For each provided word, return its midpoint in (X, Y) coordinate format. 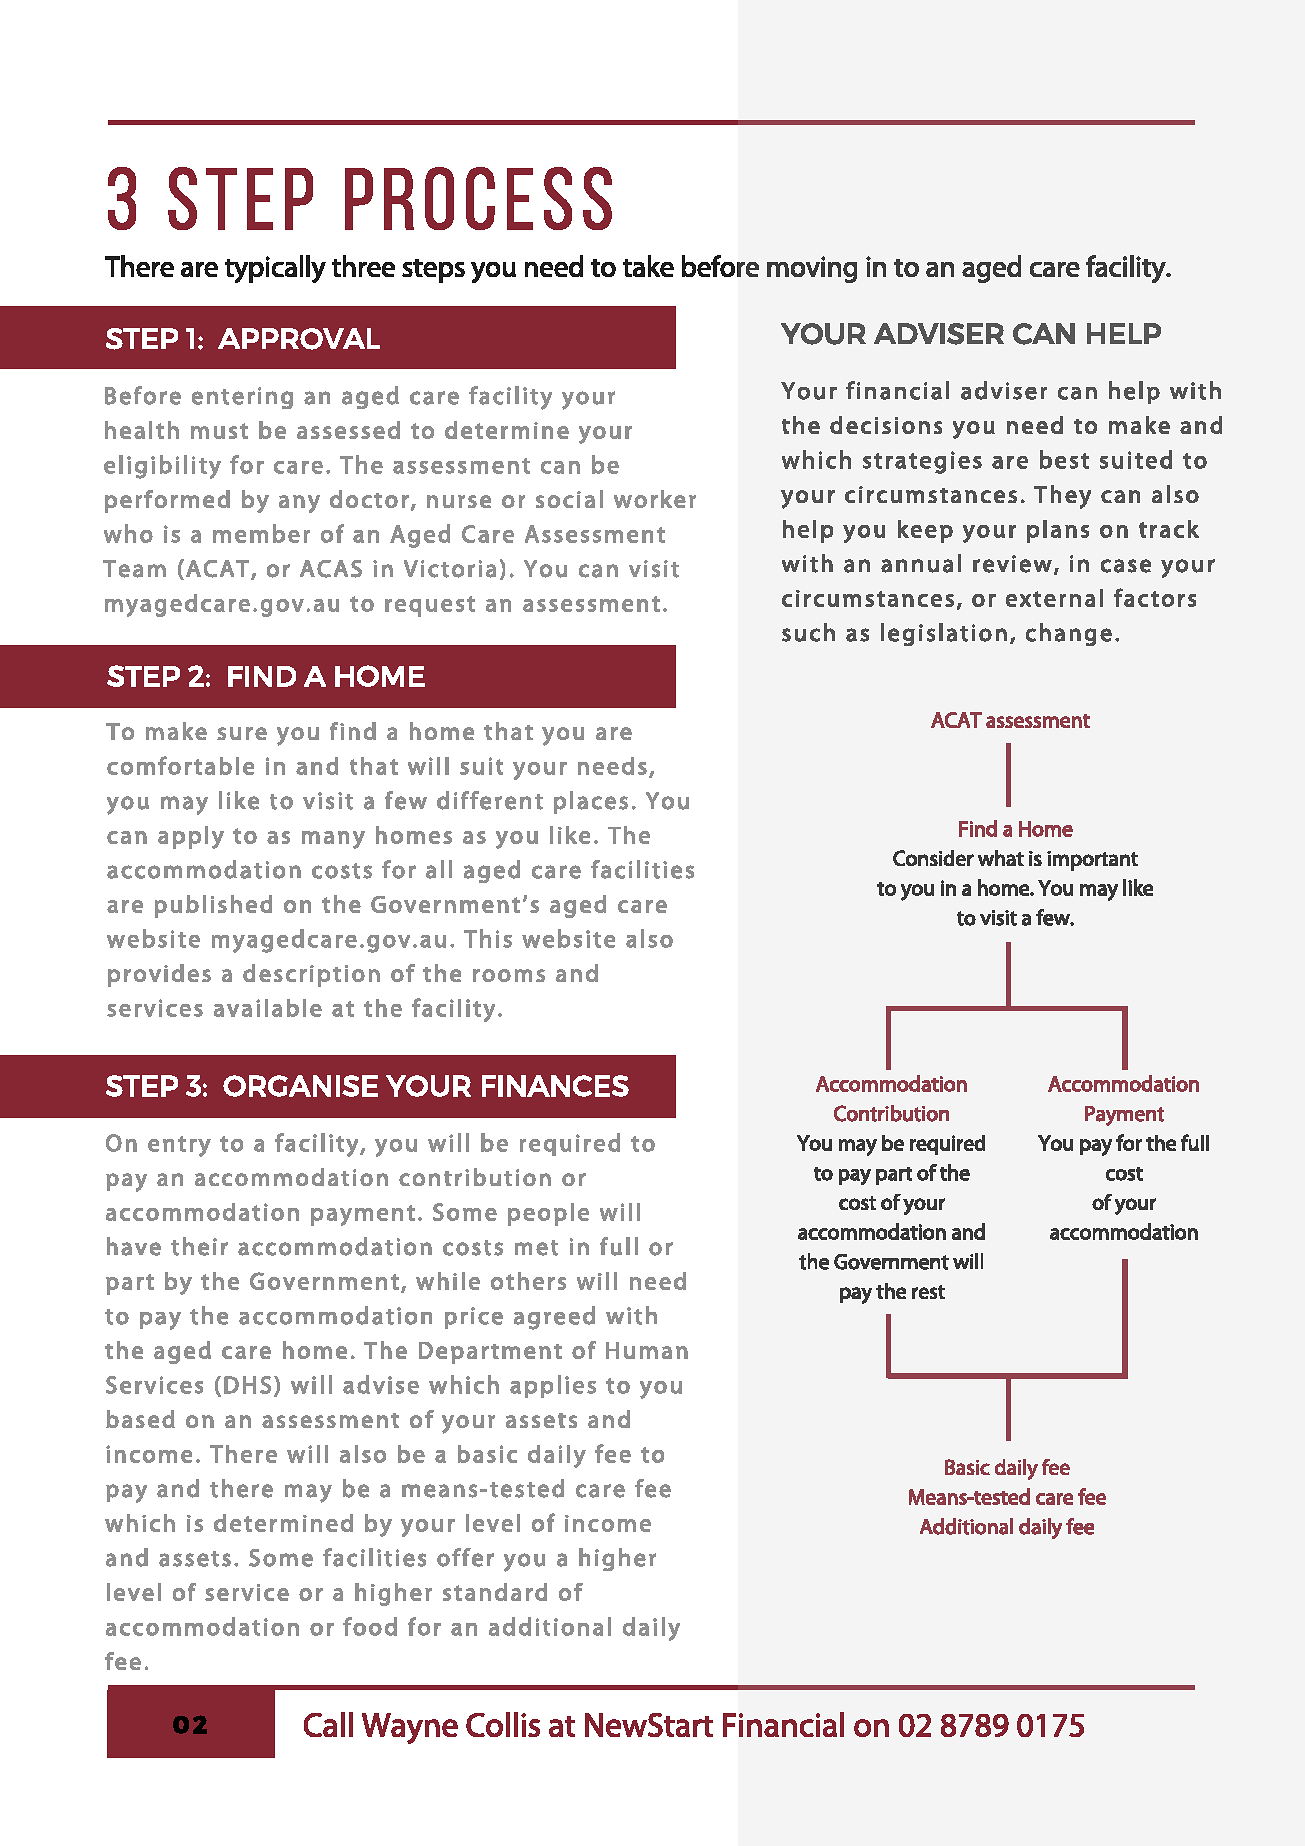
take (648, 266)
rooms (509, 975)
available (268, 1008)
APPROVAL (299, 339)
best (1064, 459)
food (370, 1626)
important (1092, 861)
